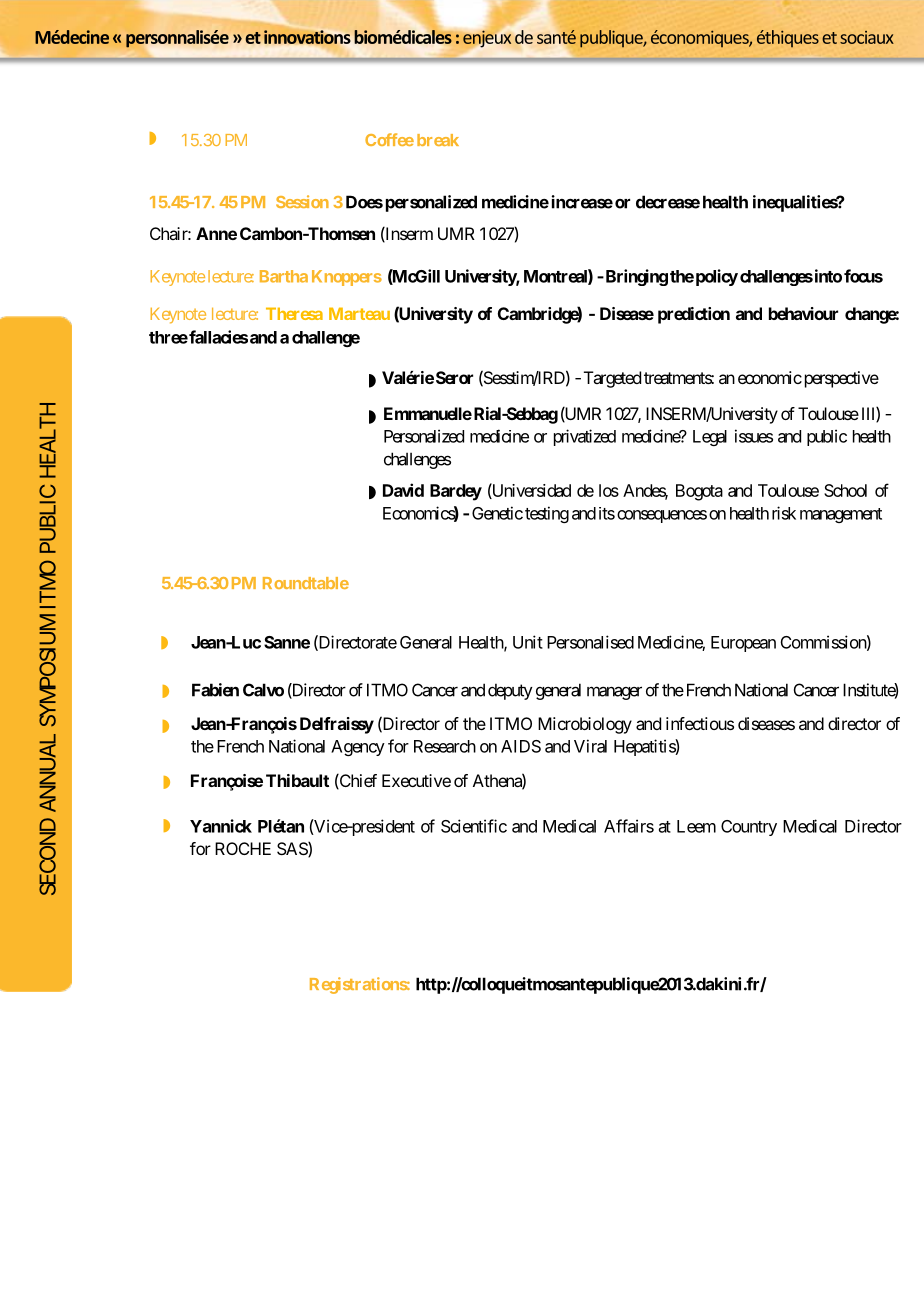  What do you see at coordinates (403, 490) in the screenshot?
I see `David` at bounding box center [403, 490].
